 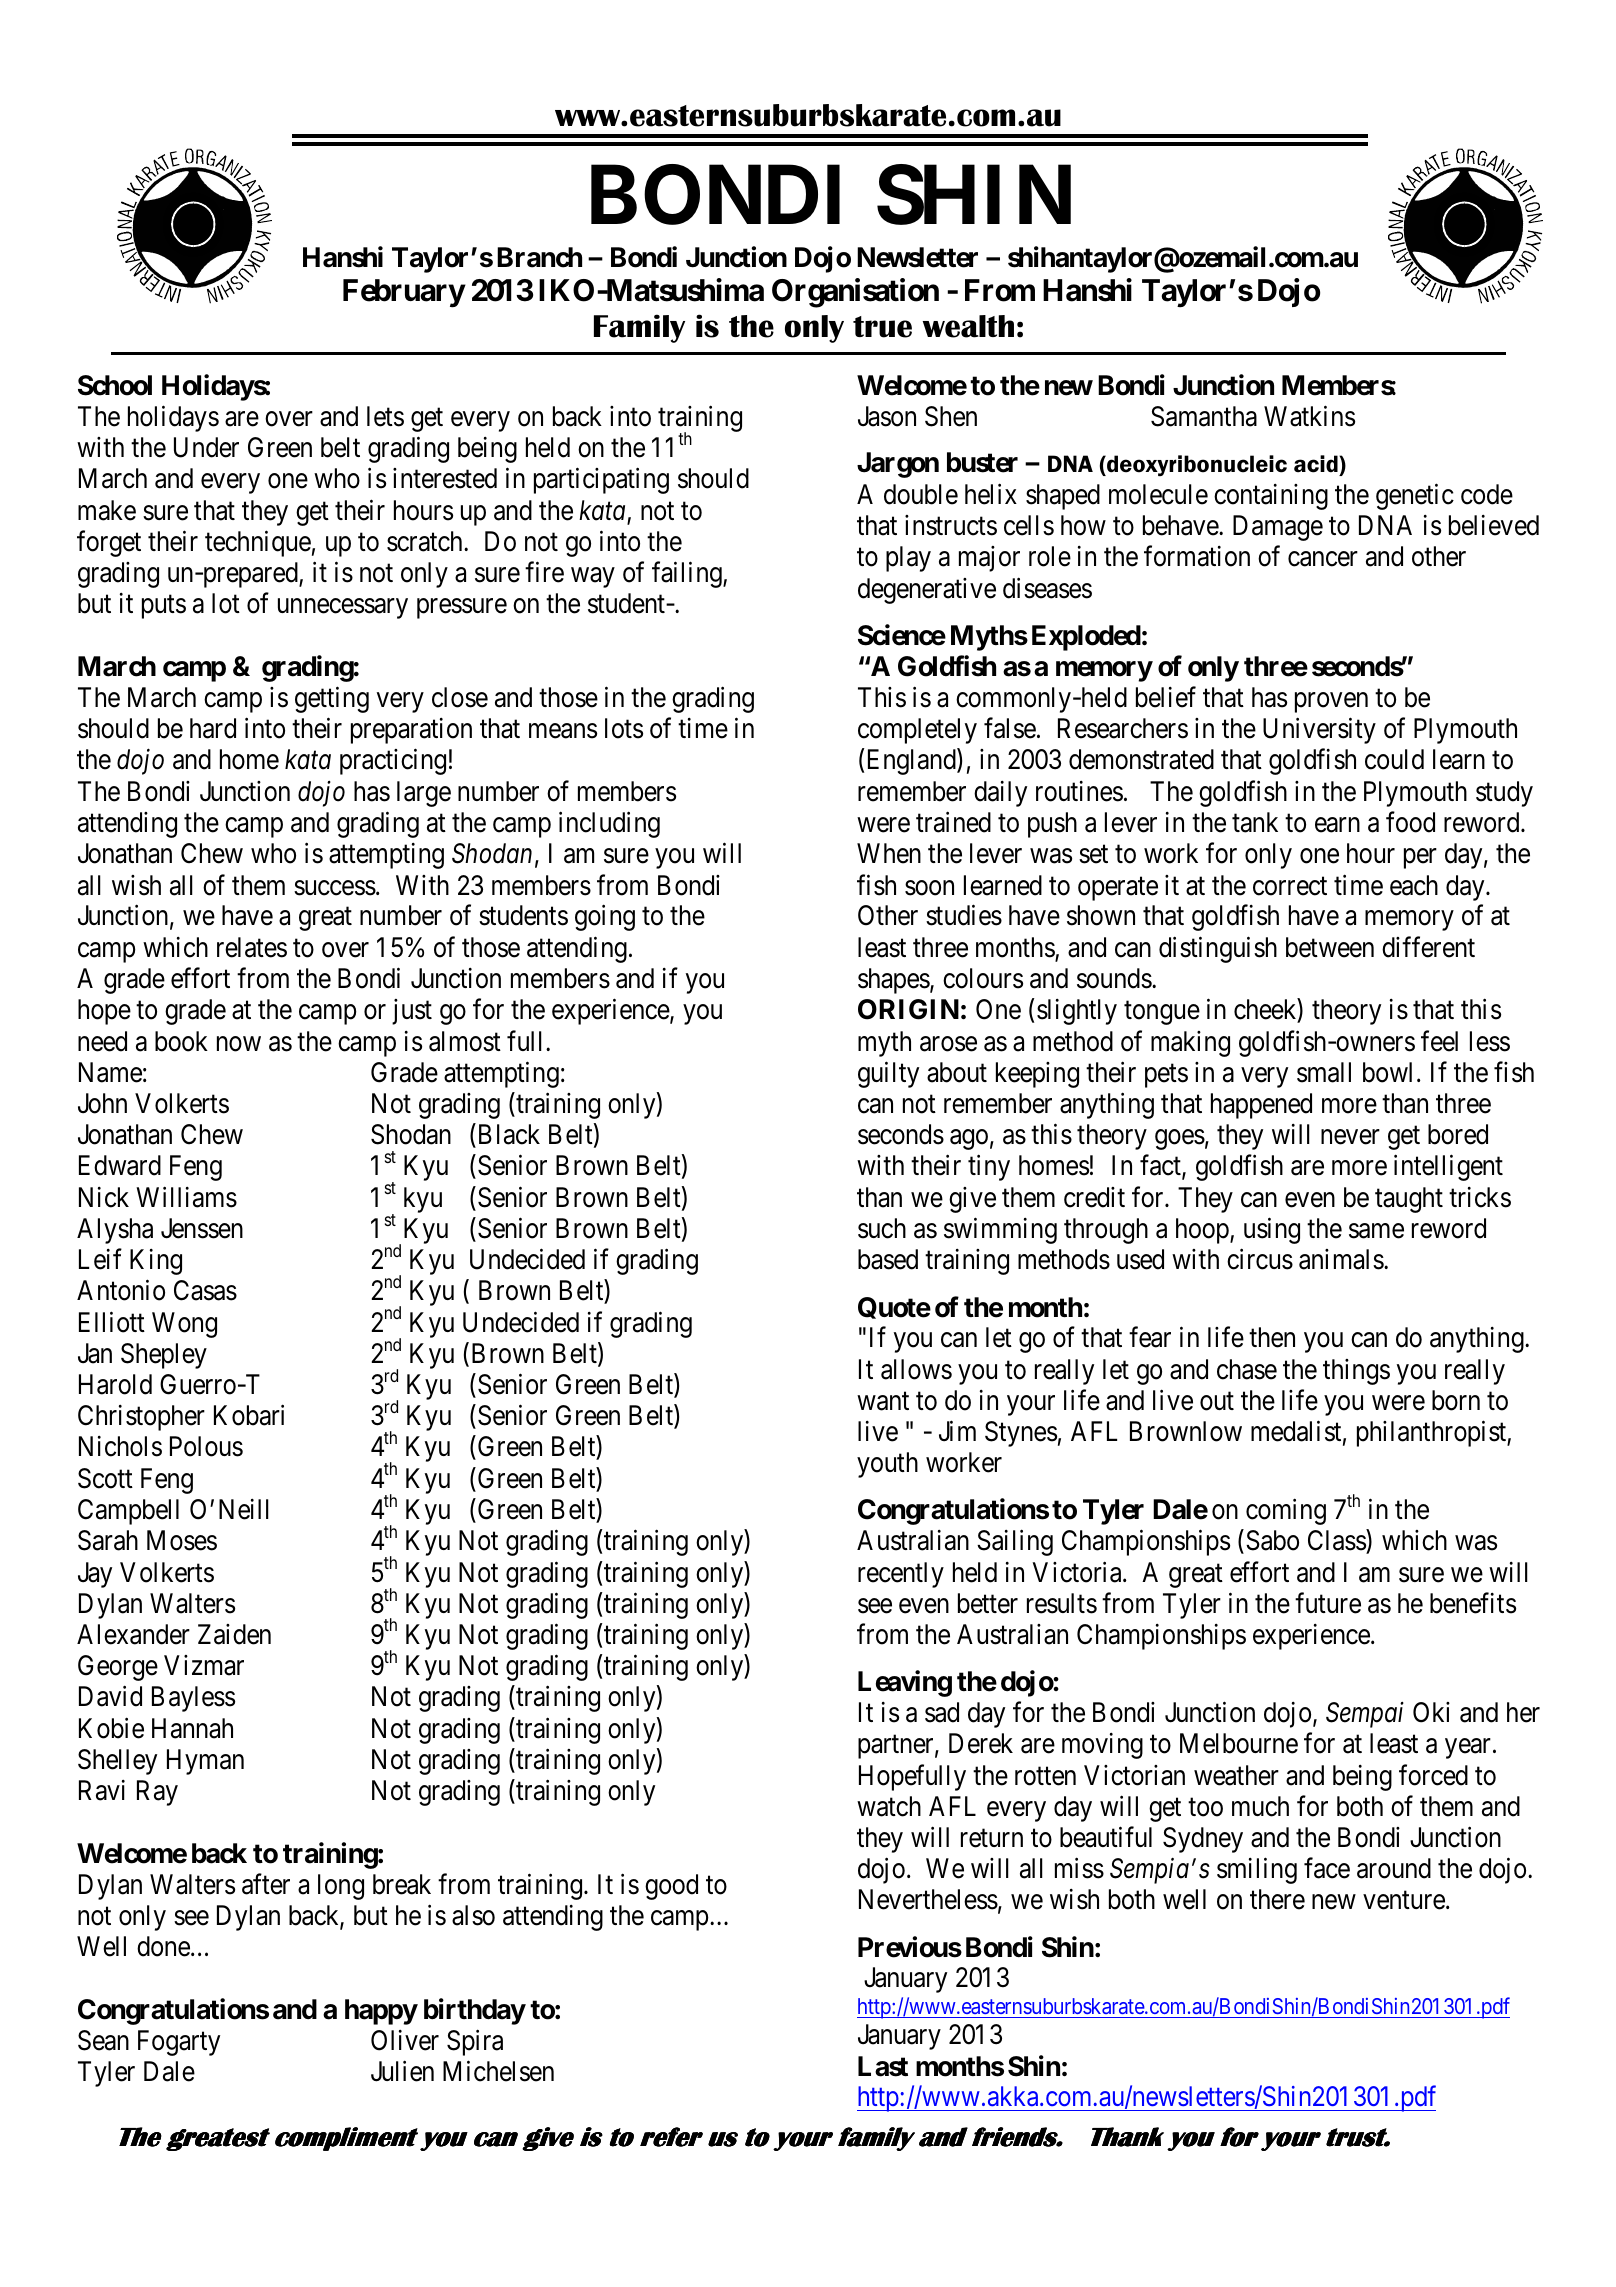 What do you see at coordinates (1290, 886) in the screenshot?
I see `correct` at bounding box center [1290, 886].
